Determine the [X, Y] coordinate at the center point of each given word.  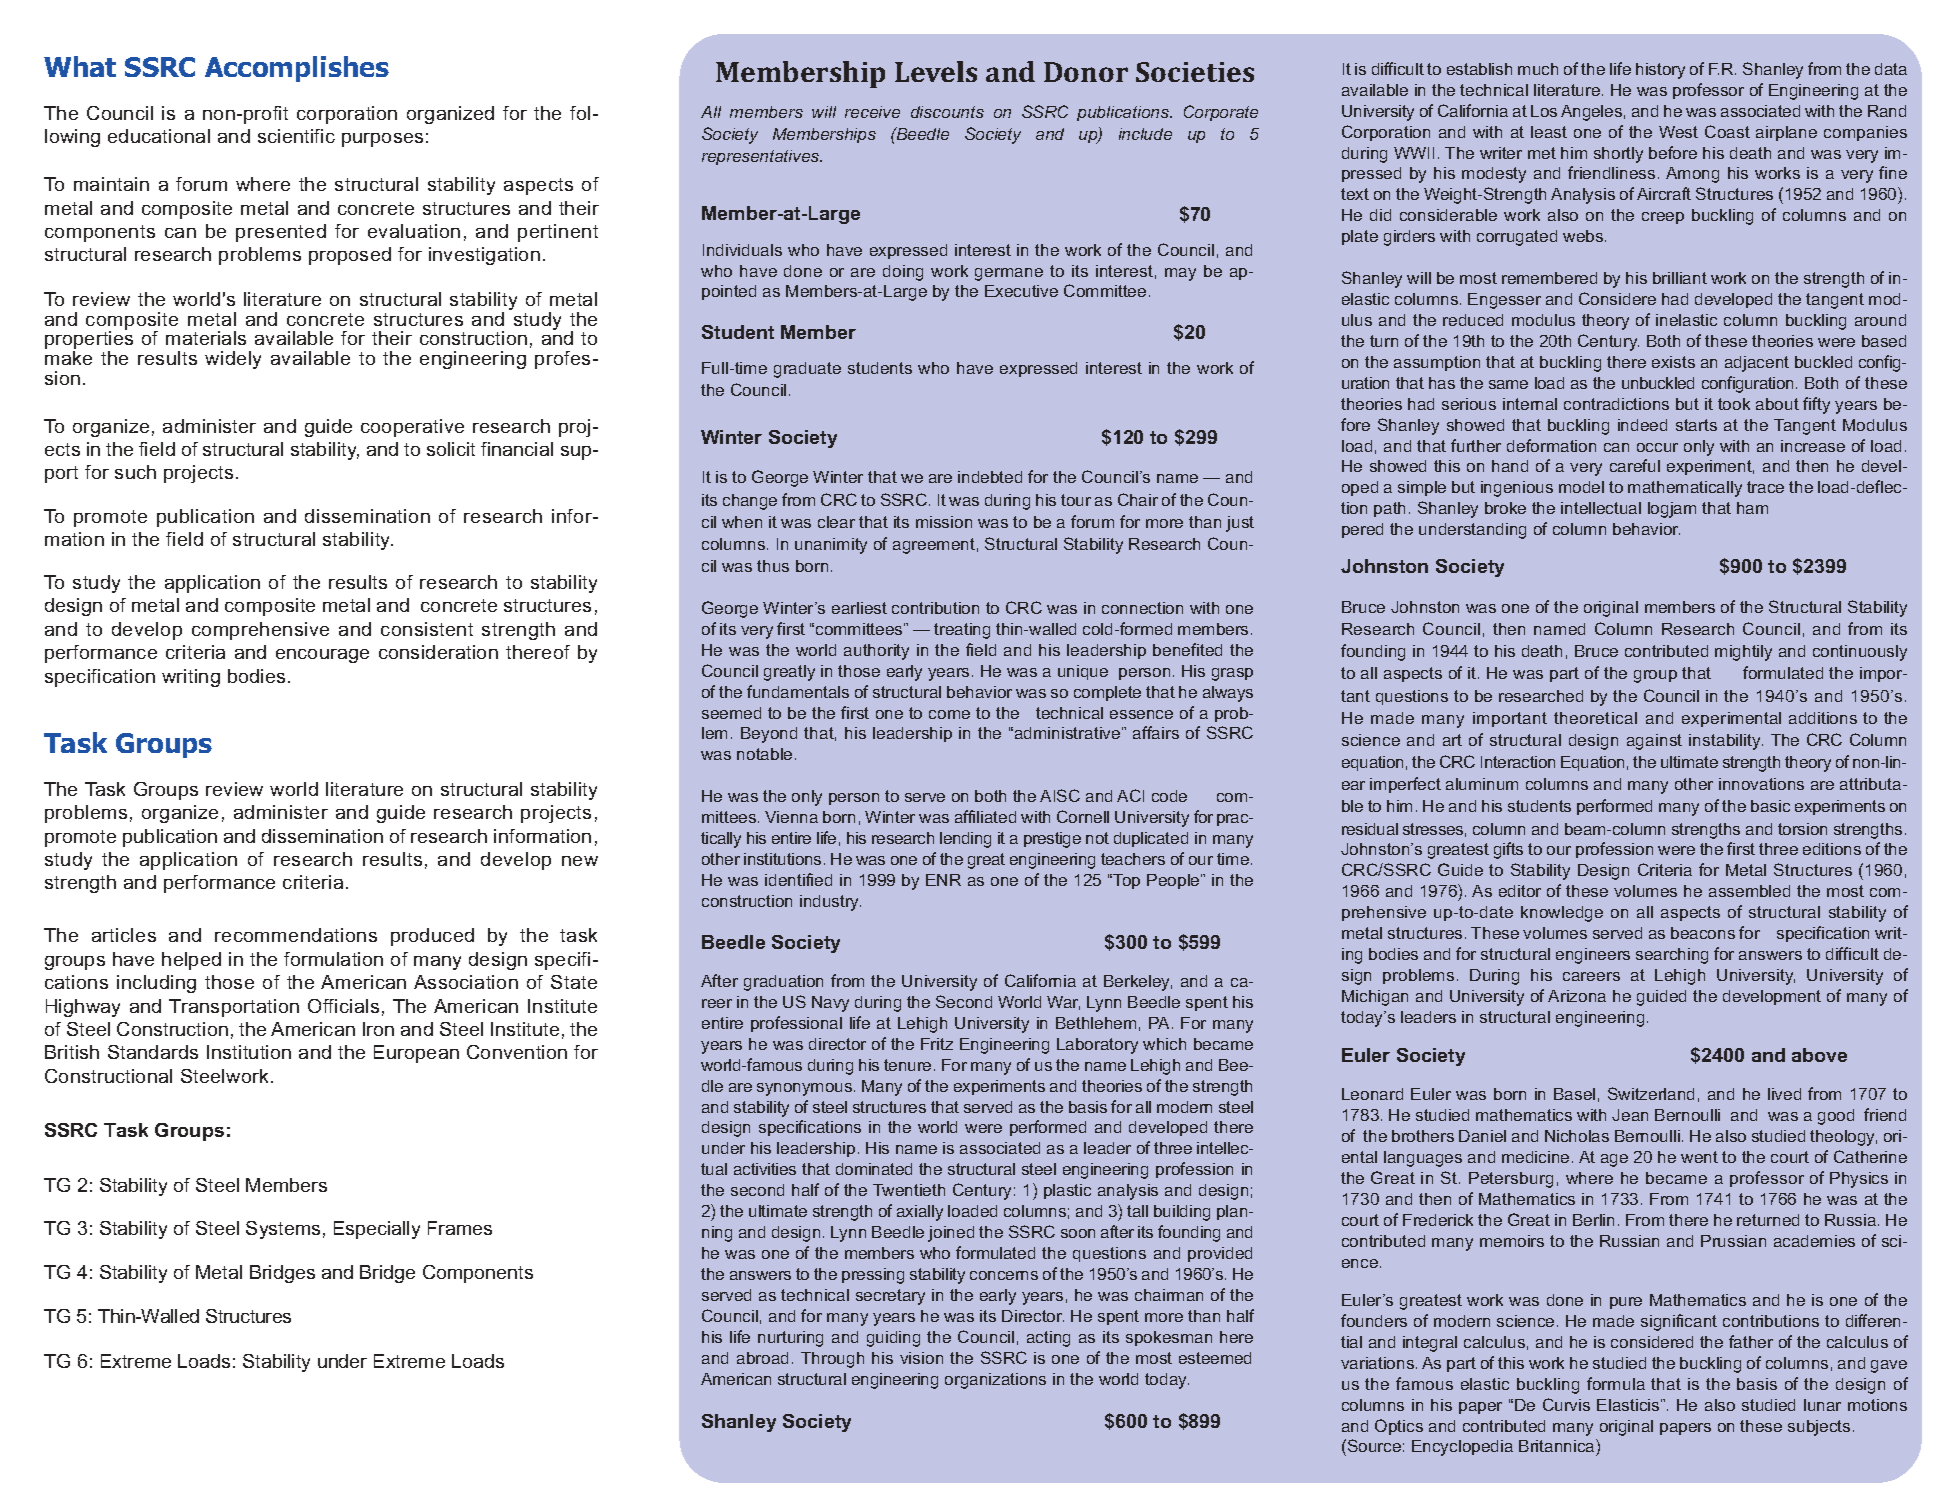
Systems [283, 1230]
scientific [296, 136]
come [949, 714]
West [1678, 132]
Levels [936, 71]
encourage [322, 656]
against [1654, 742]
